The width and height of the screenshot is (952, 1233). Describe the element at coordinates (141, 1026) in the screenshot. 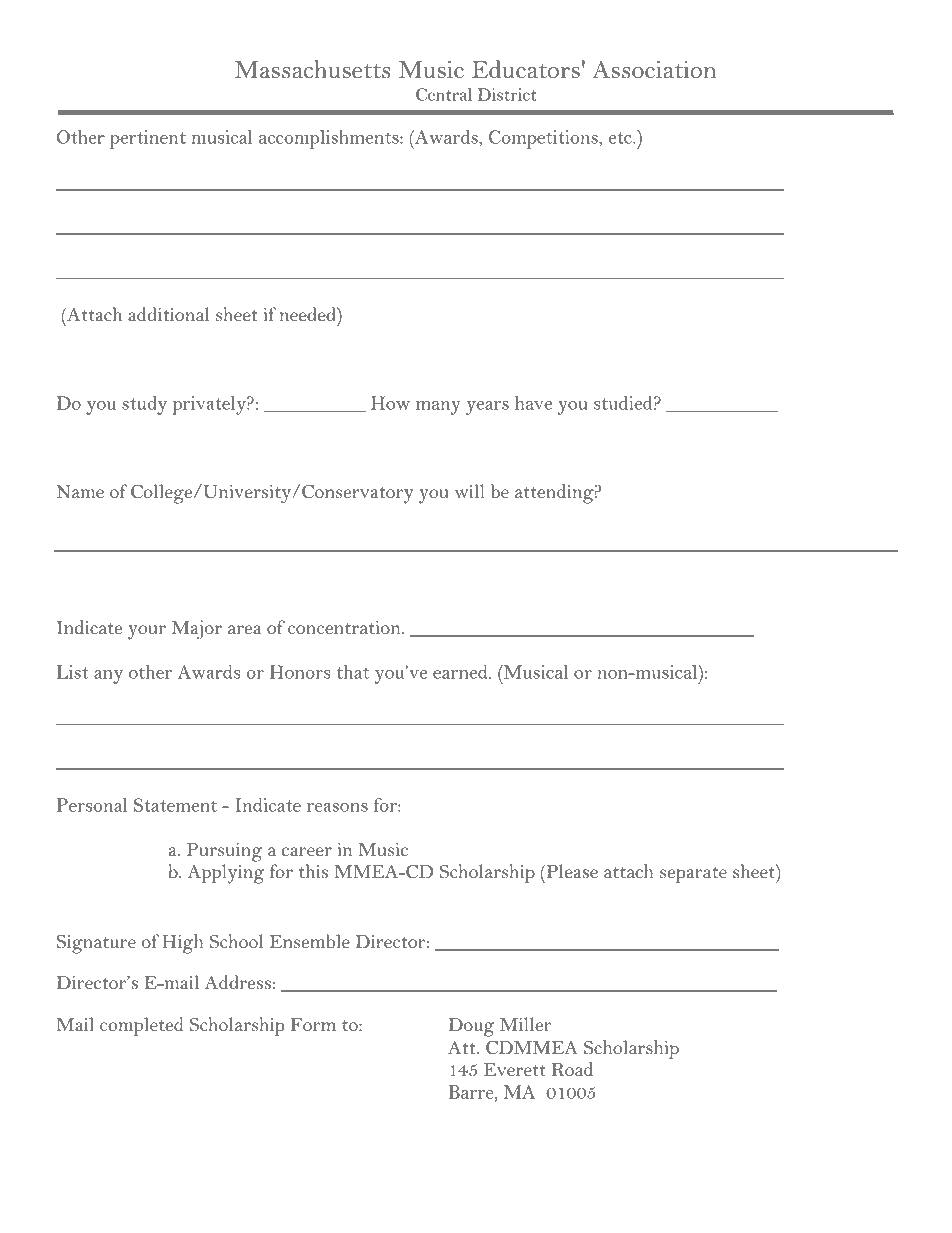

I see `completed` at that location.
